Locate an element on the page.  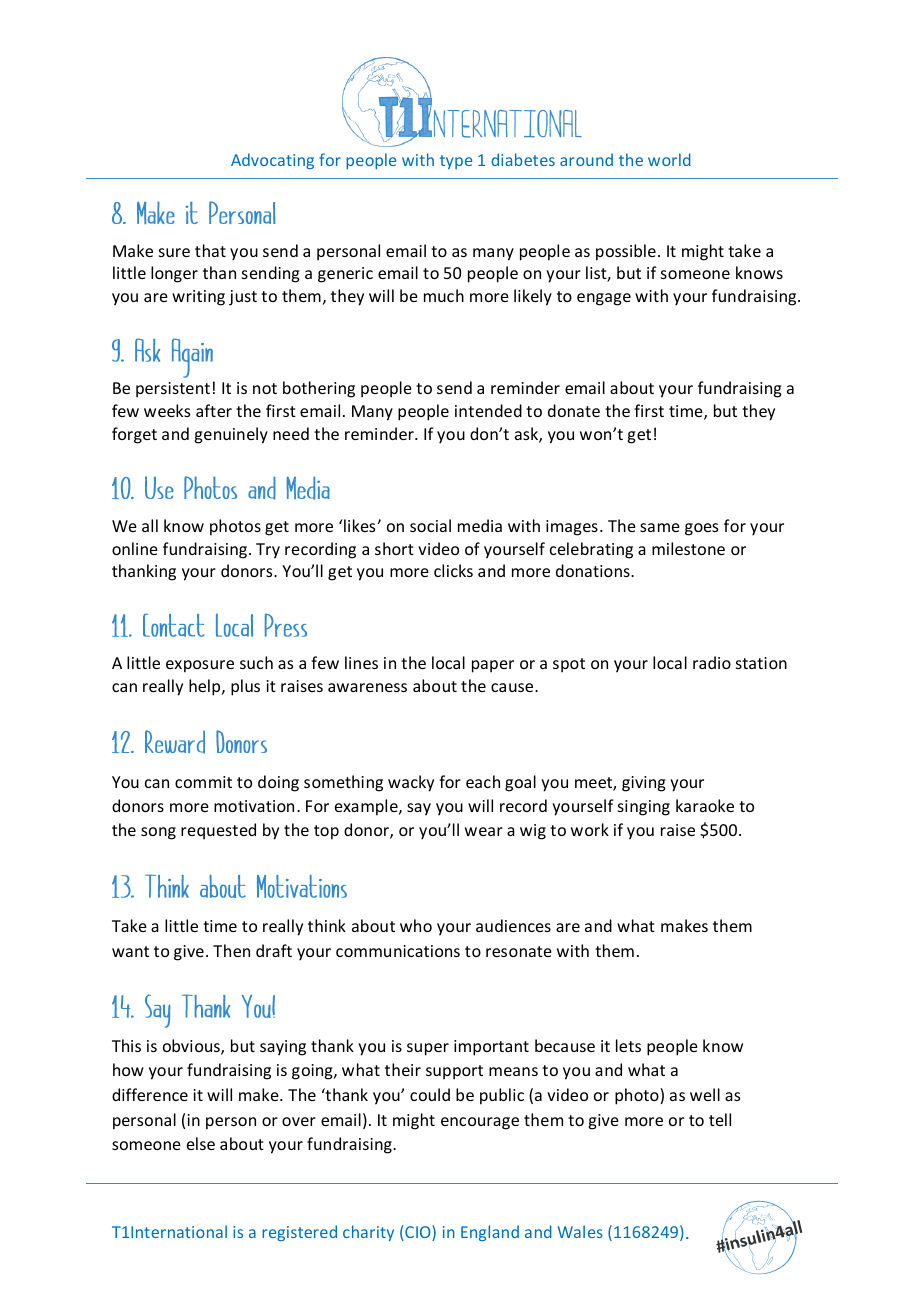
CIO is located at coordinates (418, 1233).
